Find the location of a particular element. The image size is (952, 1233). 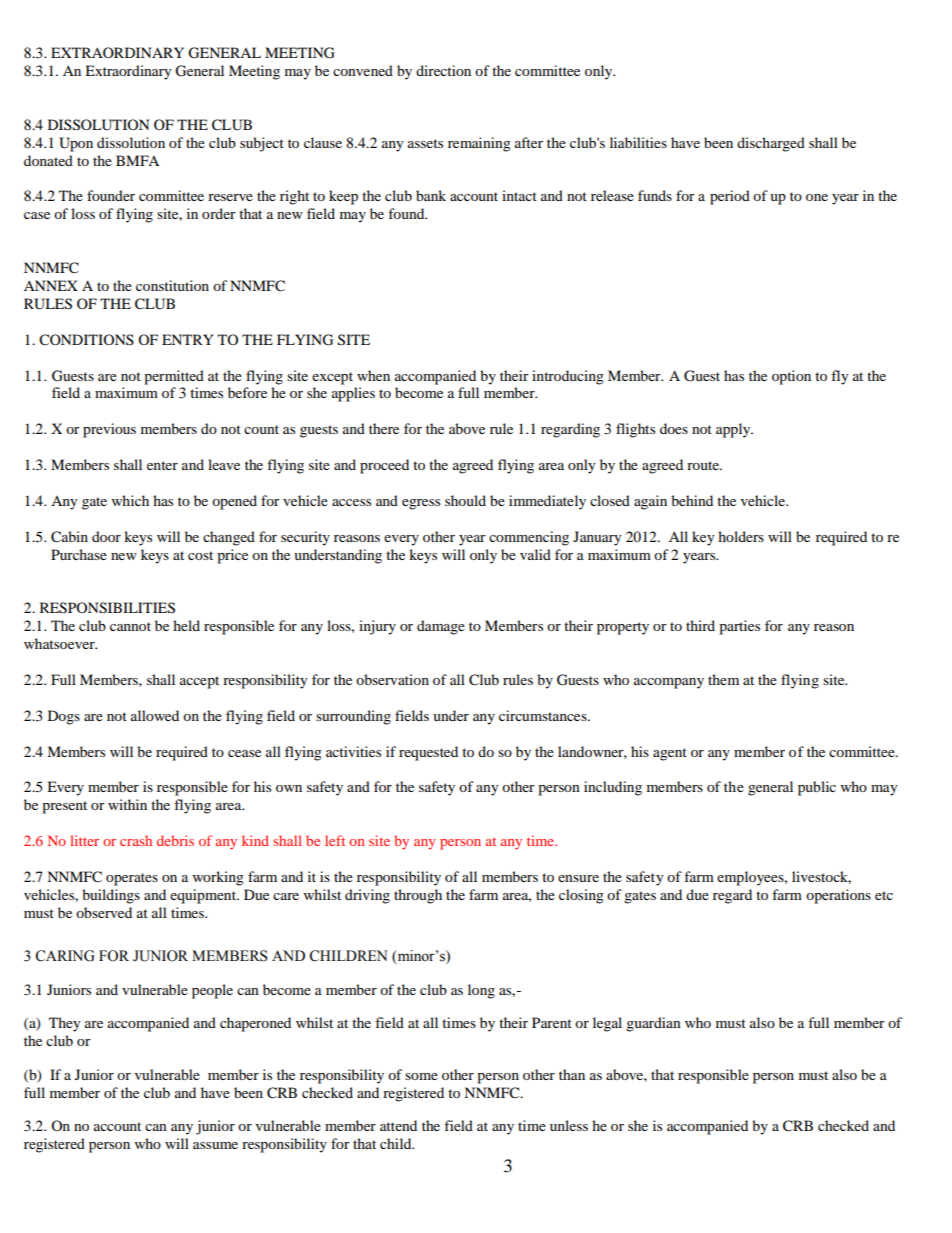

discharged is located at coordinates (771, 144).
